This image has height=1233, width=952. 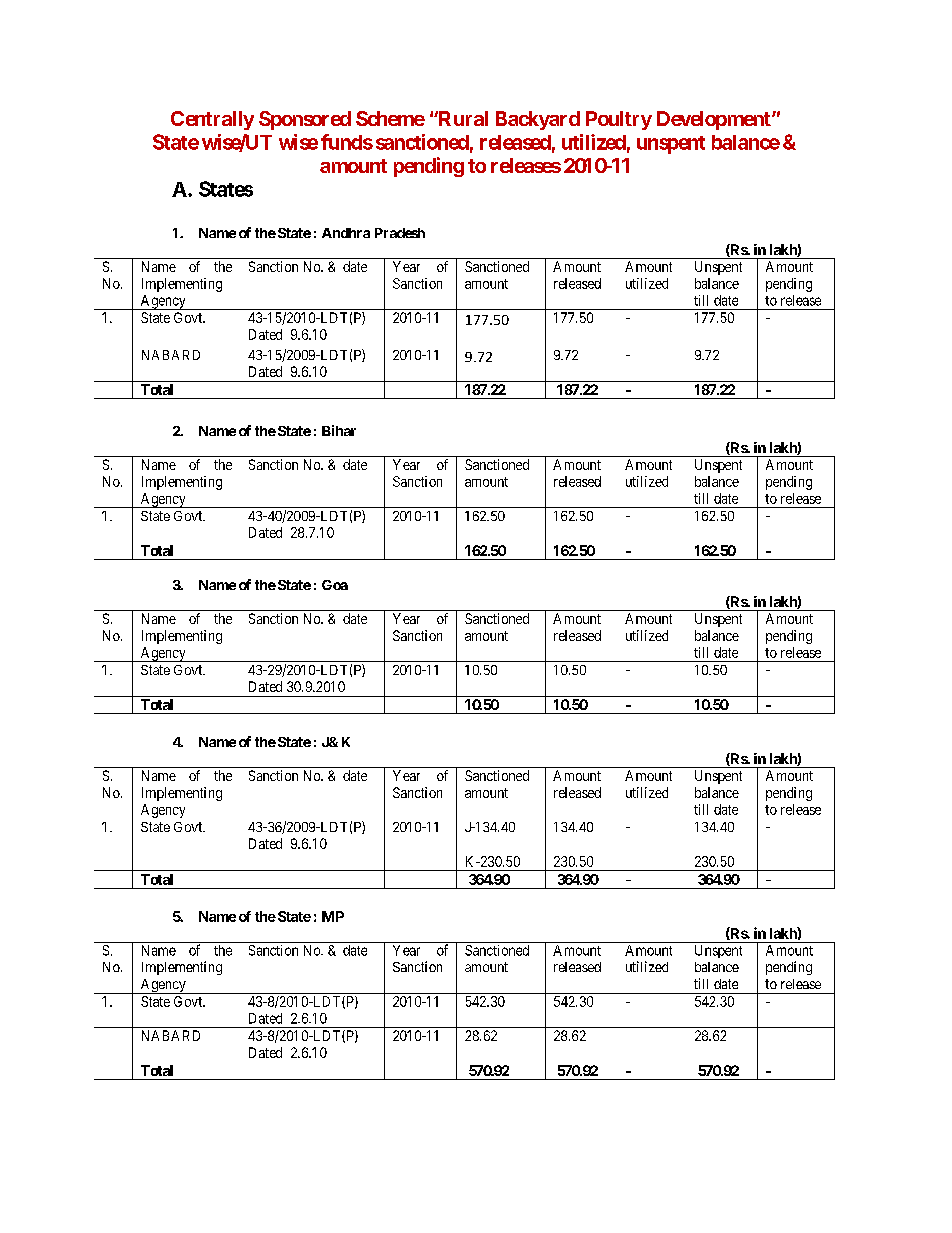 I want to click on Pradesh, so click(x=400, y=233).
